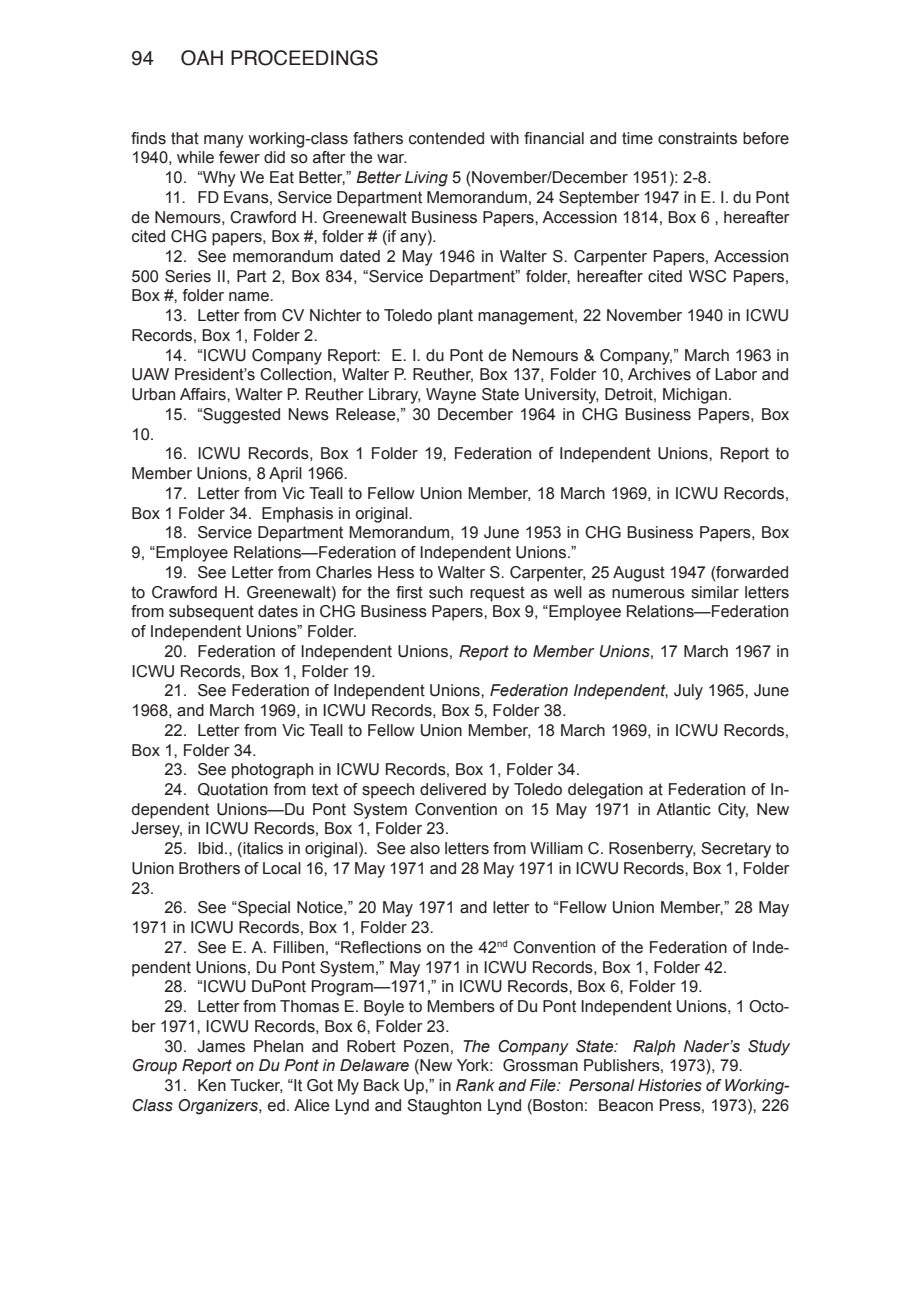 The height and width of the screenshot is (1316, 921). I want to click on delivered, so click(453, 789).
